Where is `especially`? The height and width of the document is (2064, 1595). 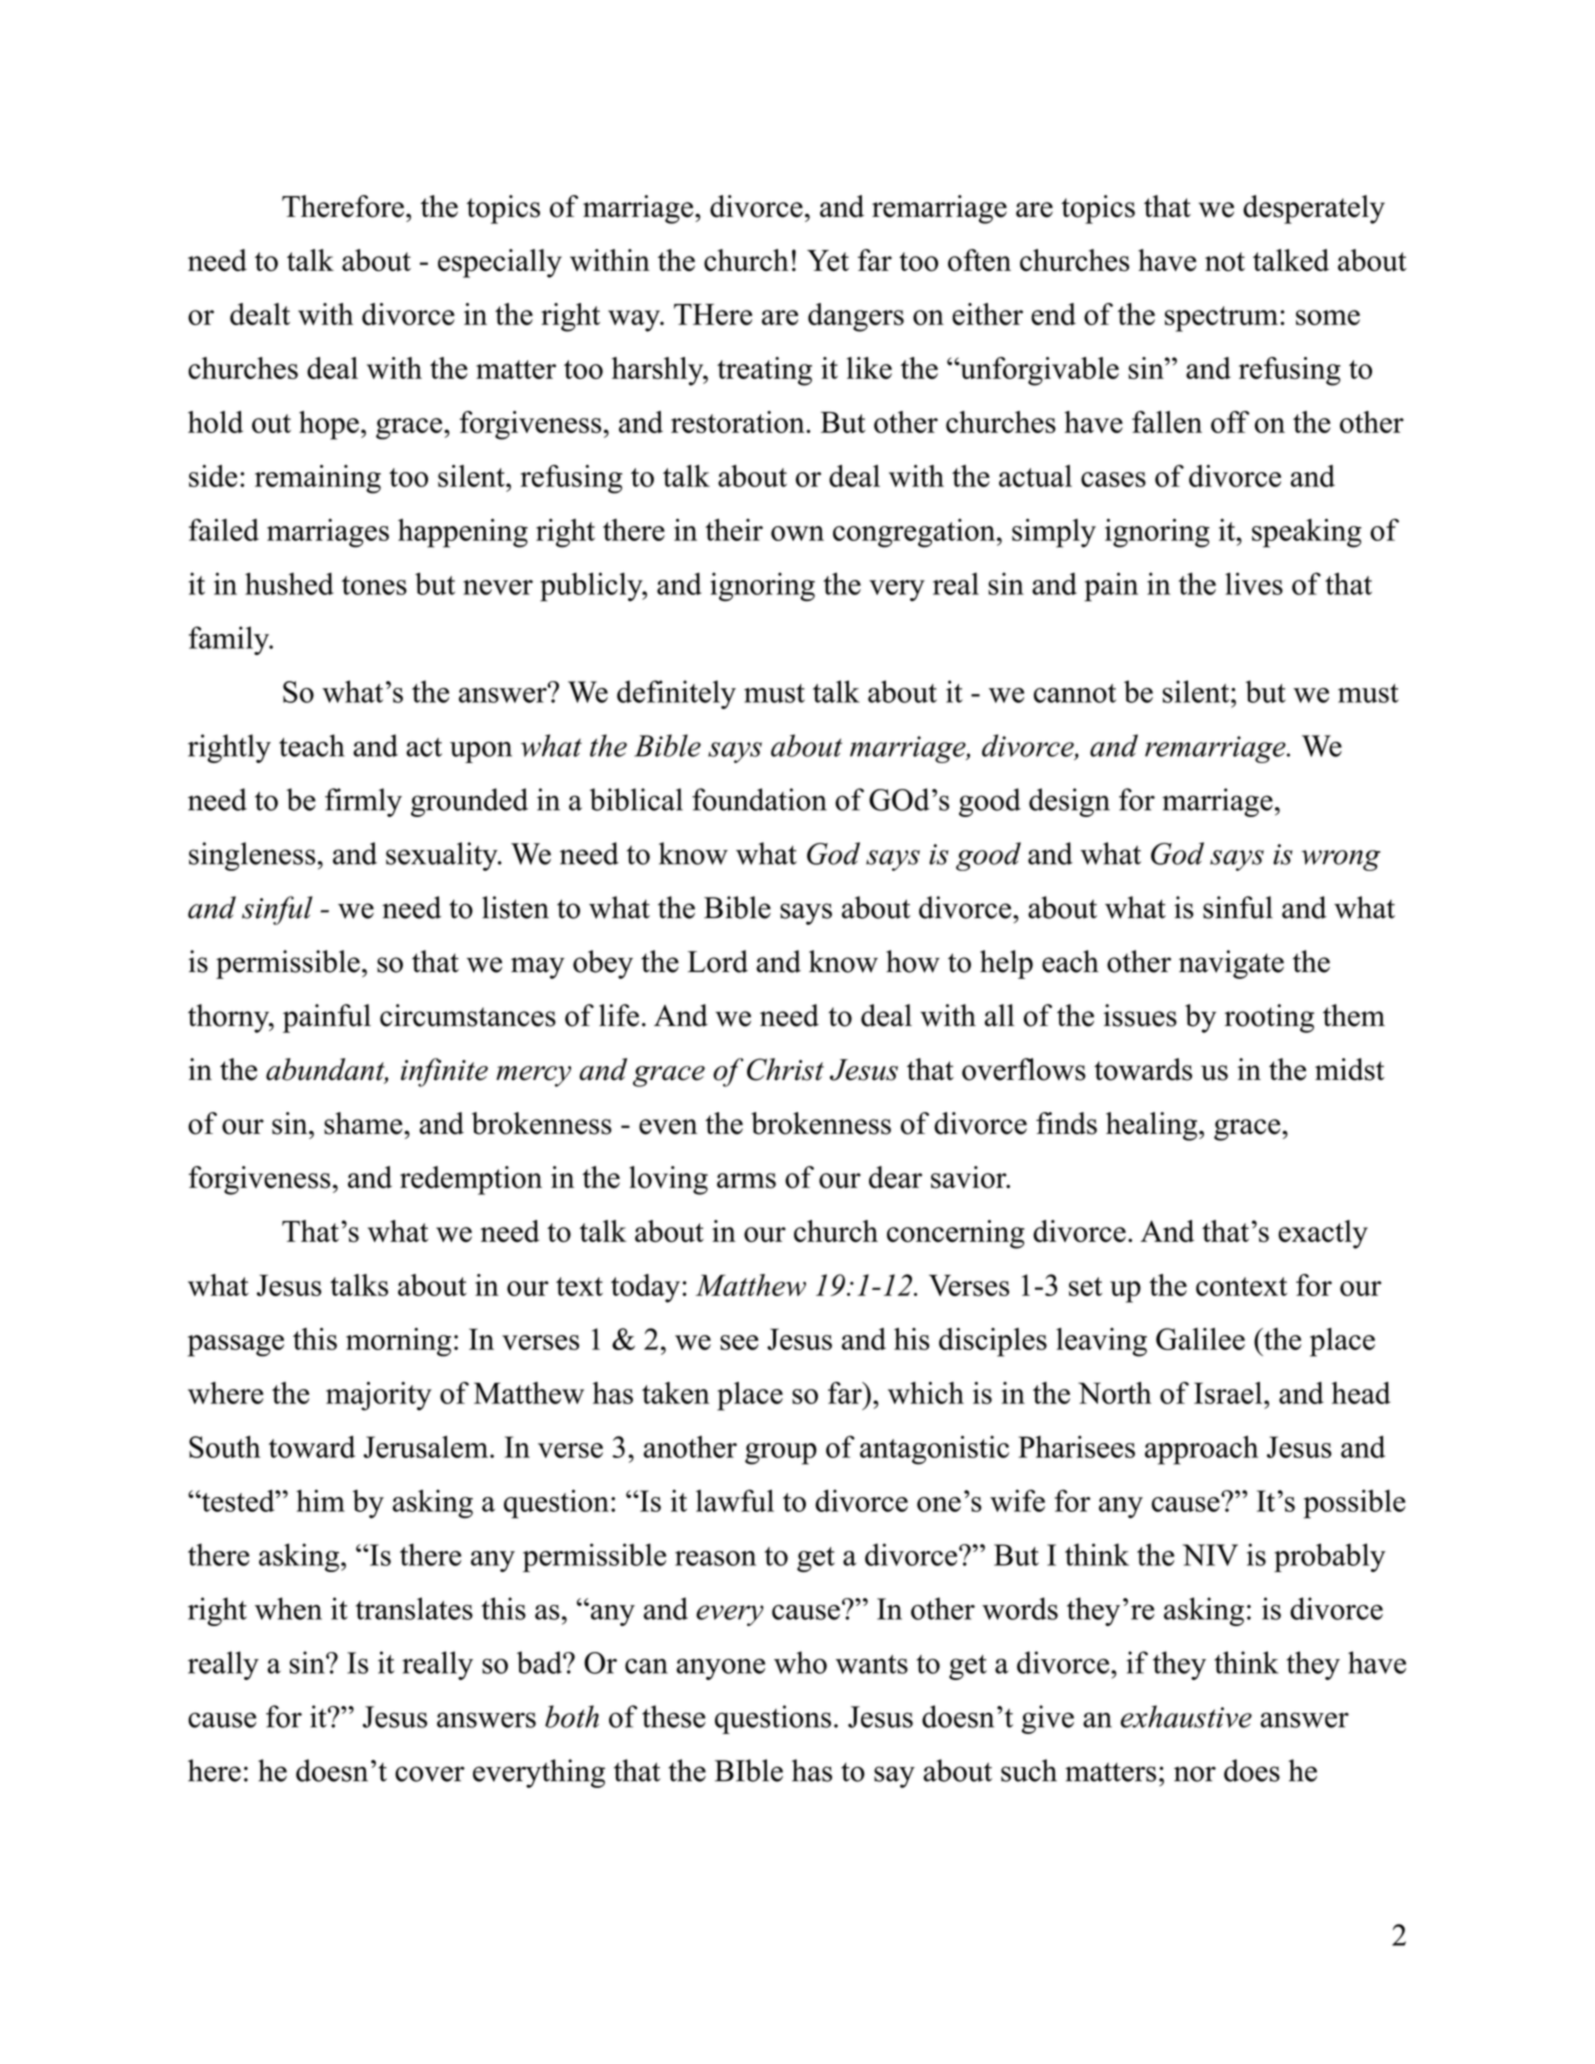 especially is located at coordinates (500, 263).
